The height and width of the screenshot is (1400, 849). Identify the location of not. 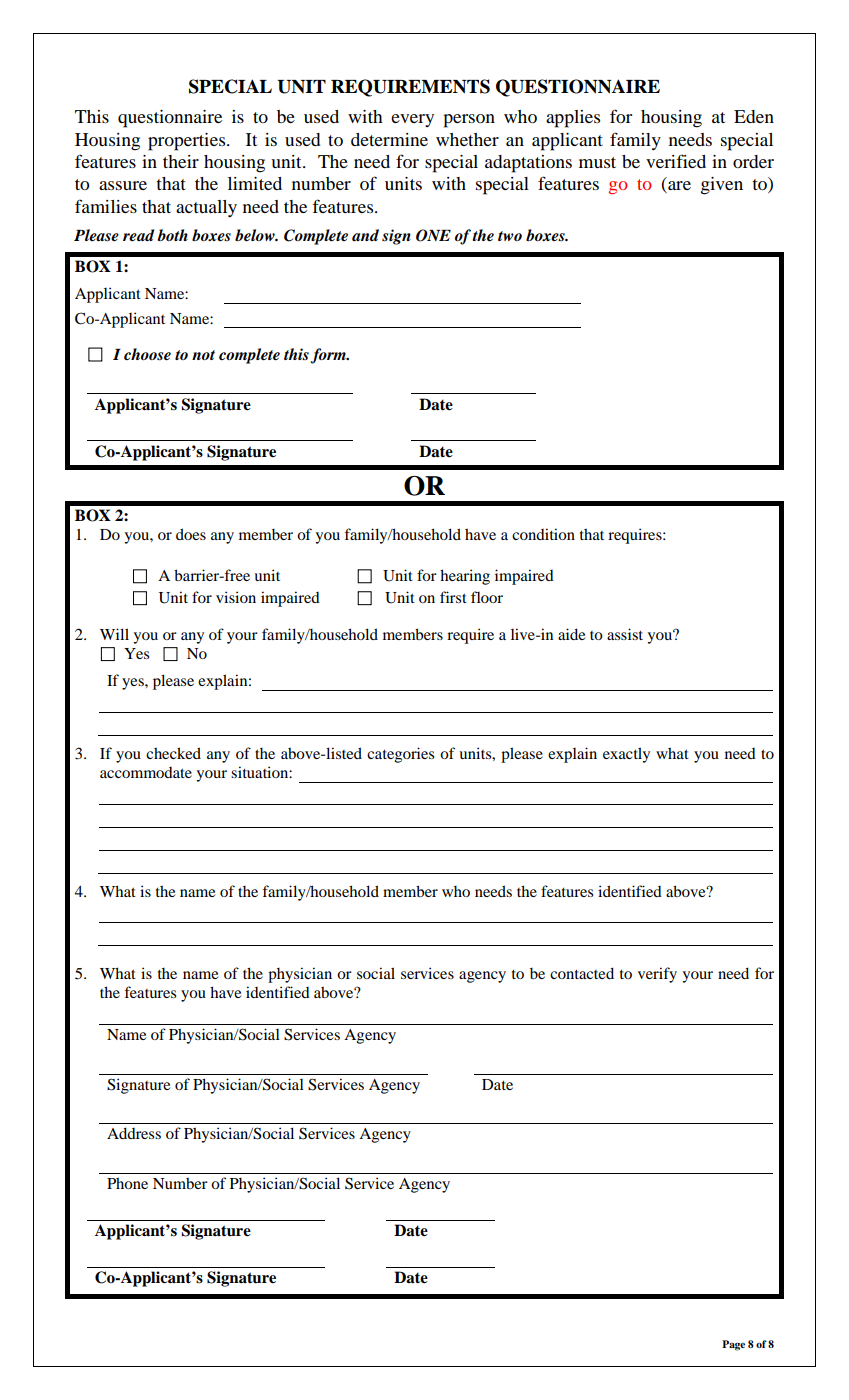
(203, 355).
